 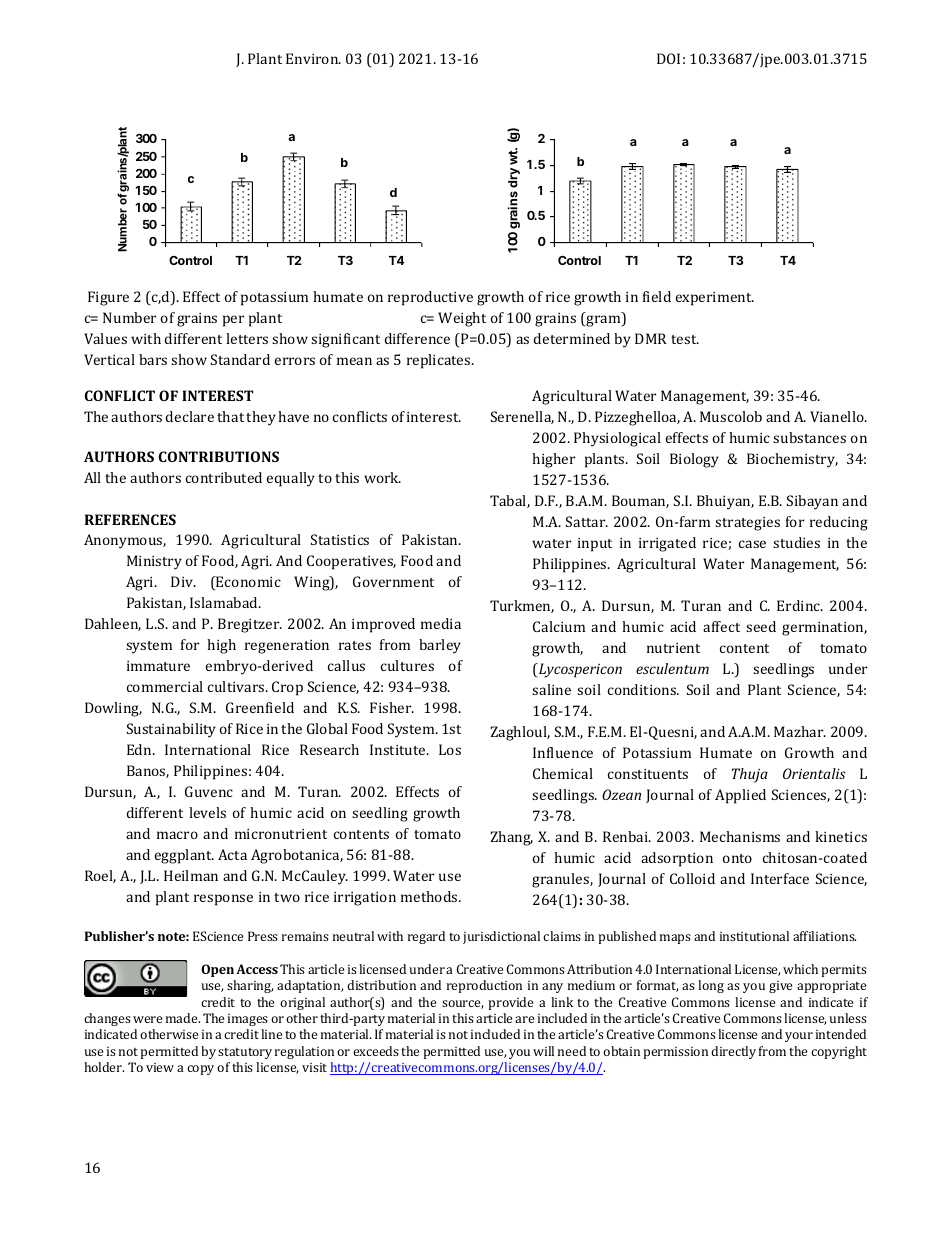 I want to click on made, so click(x=183, y=1018).
